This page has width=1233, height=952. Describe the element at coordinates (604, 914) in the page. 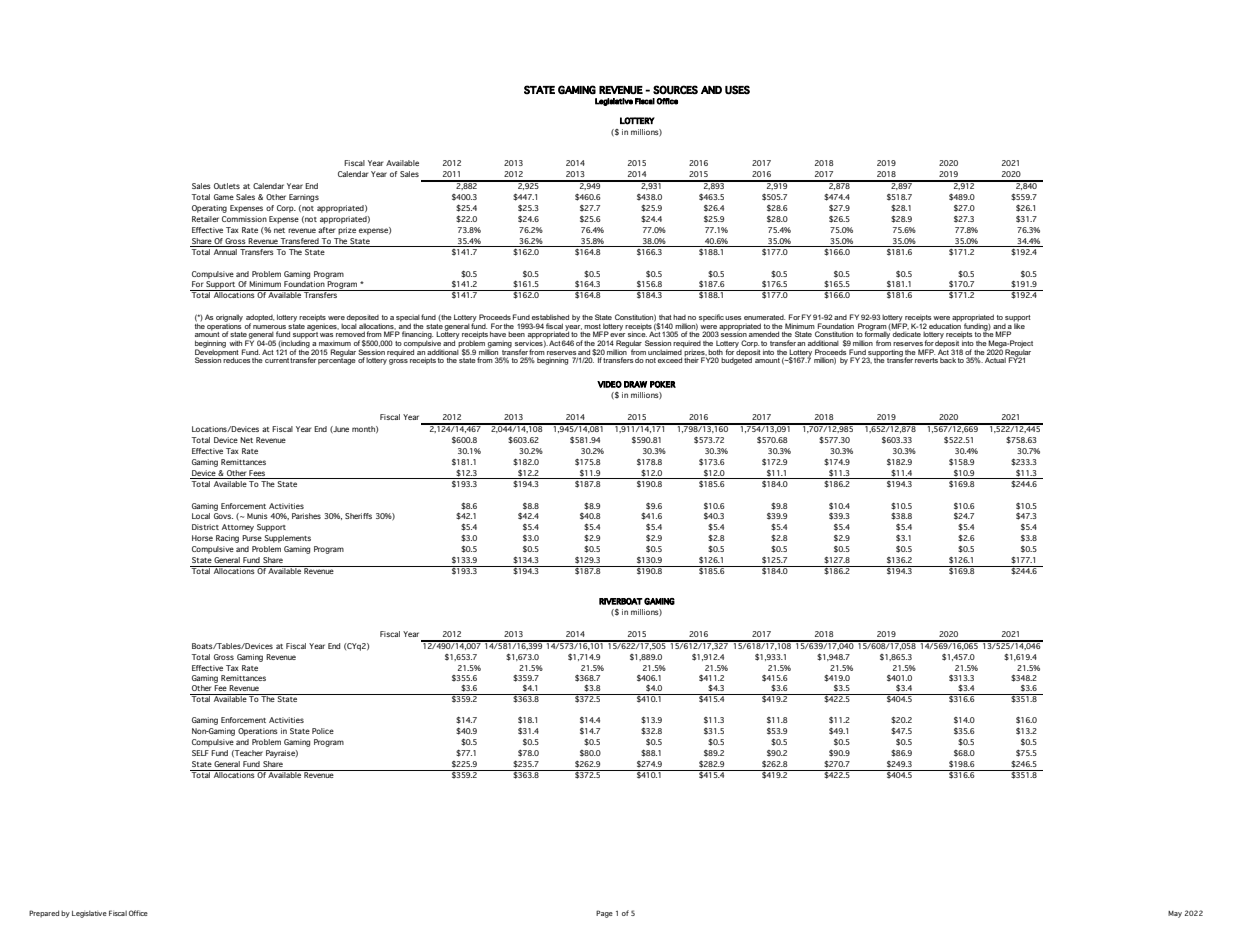

I see `Page` at that location.
